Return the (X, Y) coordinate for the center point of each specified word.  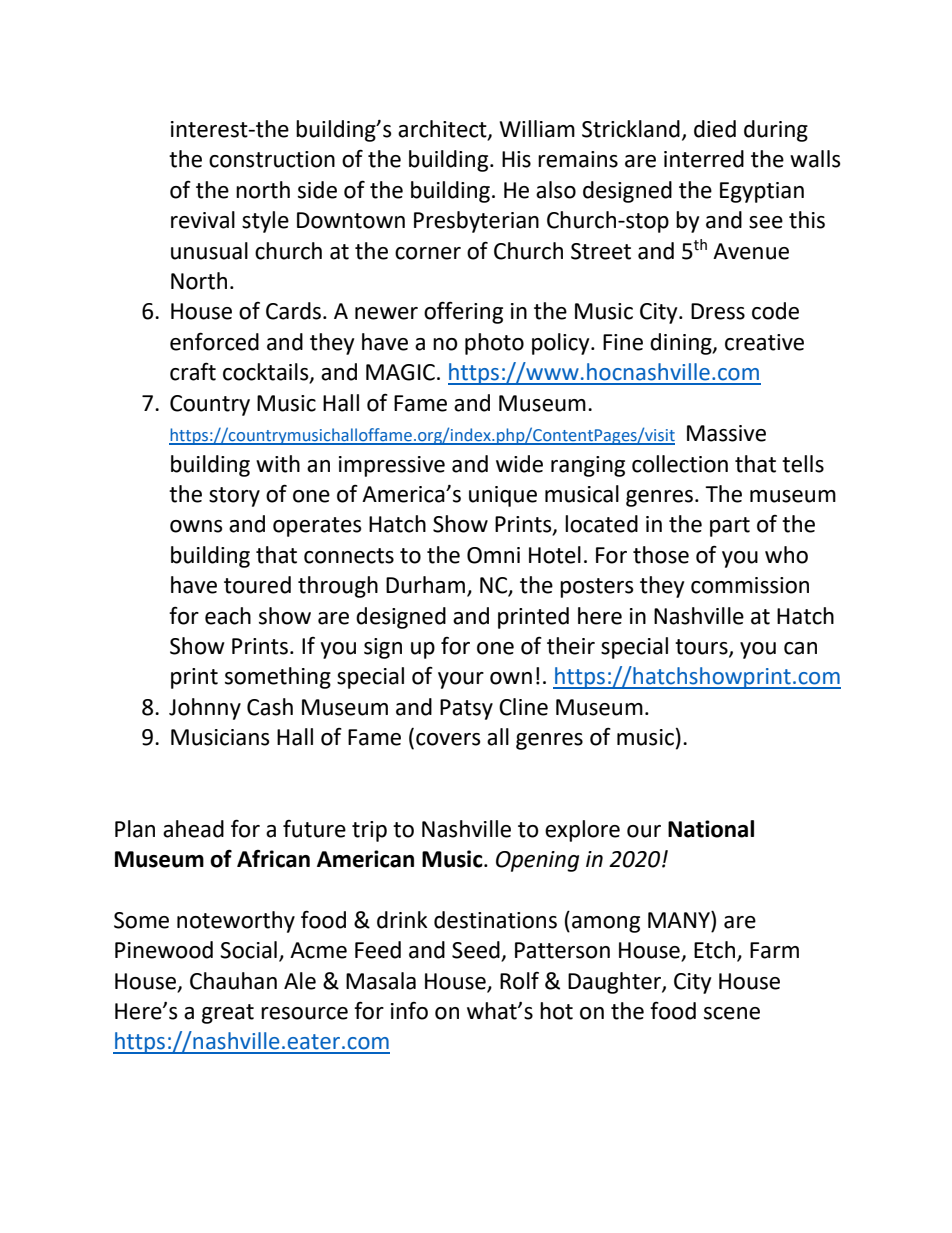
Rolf (519, 981)
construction (272, 159)
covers (448, 739)
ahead (193, 829)
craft (193, 372)
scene (732, 1013)
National (711, 829)
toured (257, 585)
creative (764, 342)
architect (443, 130)
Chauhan (233, 981)
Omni (493, 555)
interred (704, 159)
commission (750, 585)
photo (494, 344)
